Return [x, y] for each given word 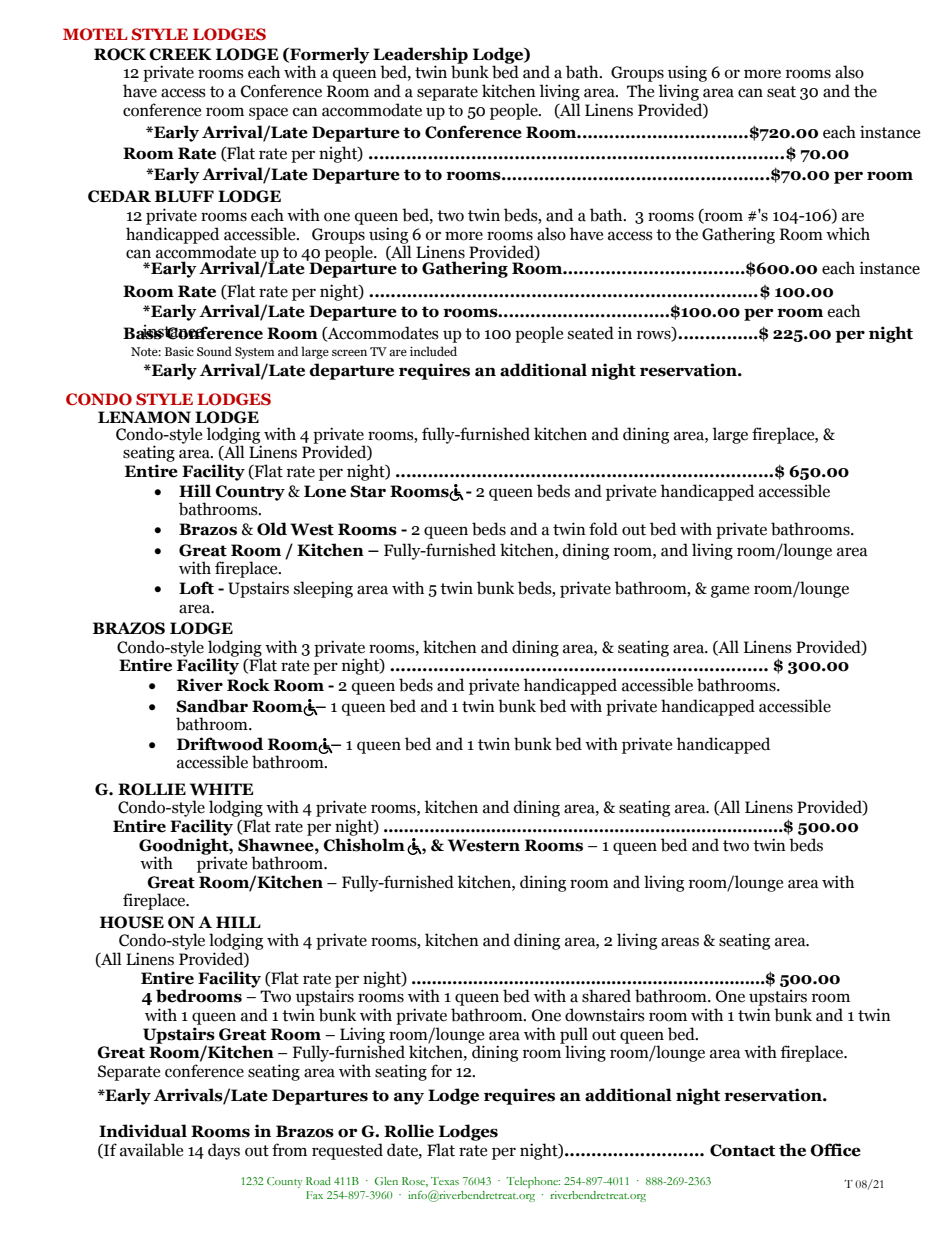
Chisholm [364, 845]
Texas [445, 1181]
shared [606, 996]
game [730, 591]
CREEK [180, 54]
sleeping [323, 589]
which [848, 234]
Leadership [420, 56]
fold [603, 529]
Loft [196, 588]
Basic [179, 351]
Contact [742, 1150]
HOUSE [132, 922]
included [433, 351]
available [151, 1150]
